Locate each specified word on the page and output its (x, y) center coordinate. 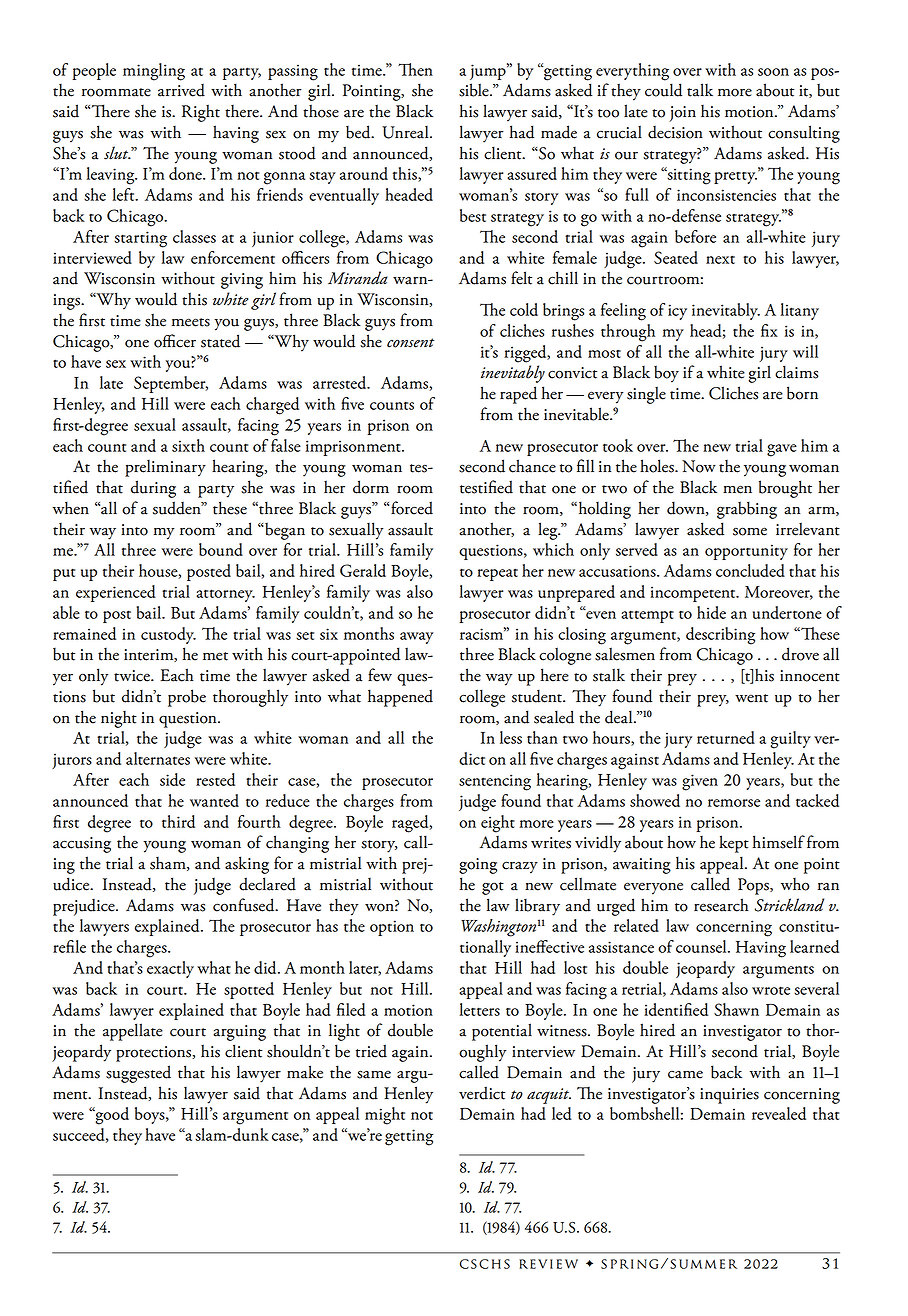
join (682, 114)
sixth (188, 445)
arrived (181, 90)
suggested (138, 1074)
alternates (158, 758)
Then (415, 69)
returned (726, 737)
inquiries (729, 1096)
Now (699, 466)
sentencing (495, 782)
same (374, 1074)
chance (532, 466)
